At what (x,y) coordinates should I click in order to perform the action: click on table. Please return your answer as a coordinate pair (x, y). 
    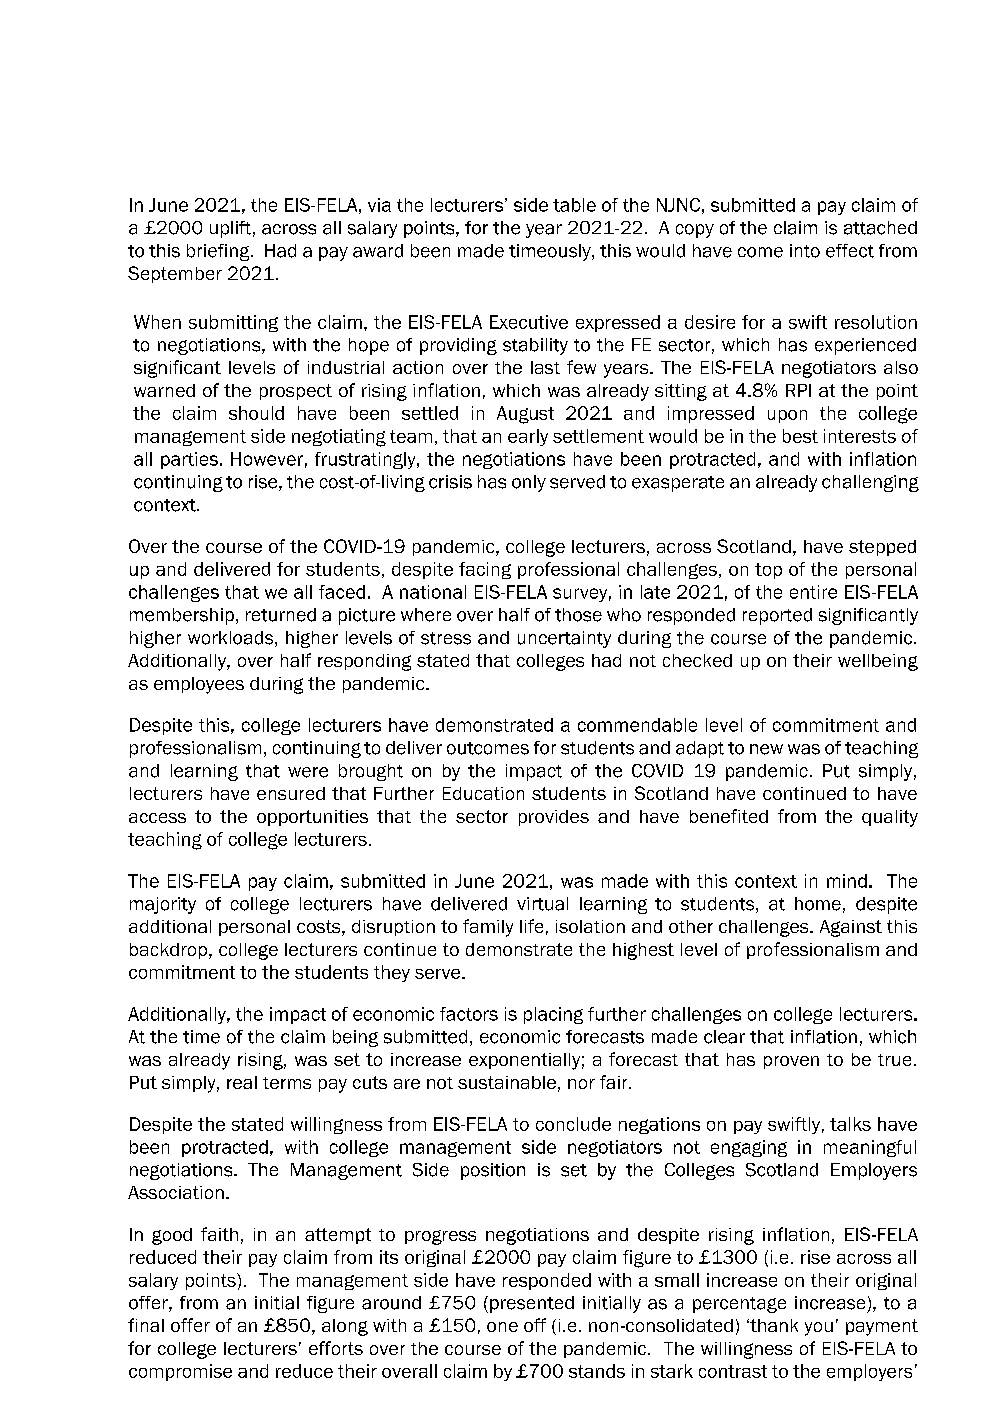
    Looking at the image, I should click on (574, 205).
